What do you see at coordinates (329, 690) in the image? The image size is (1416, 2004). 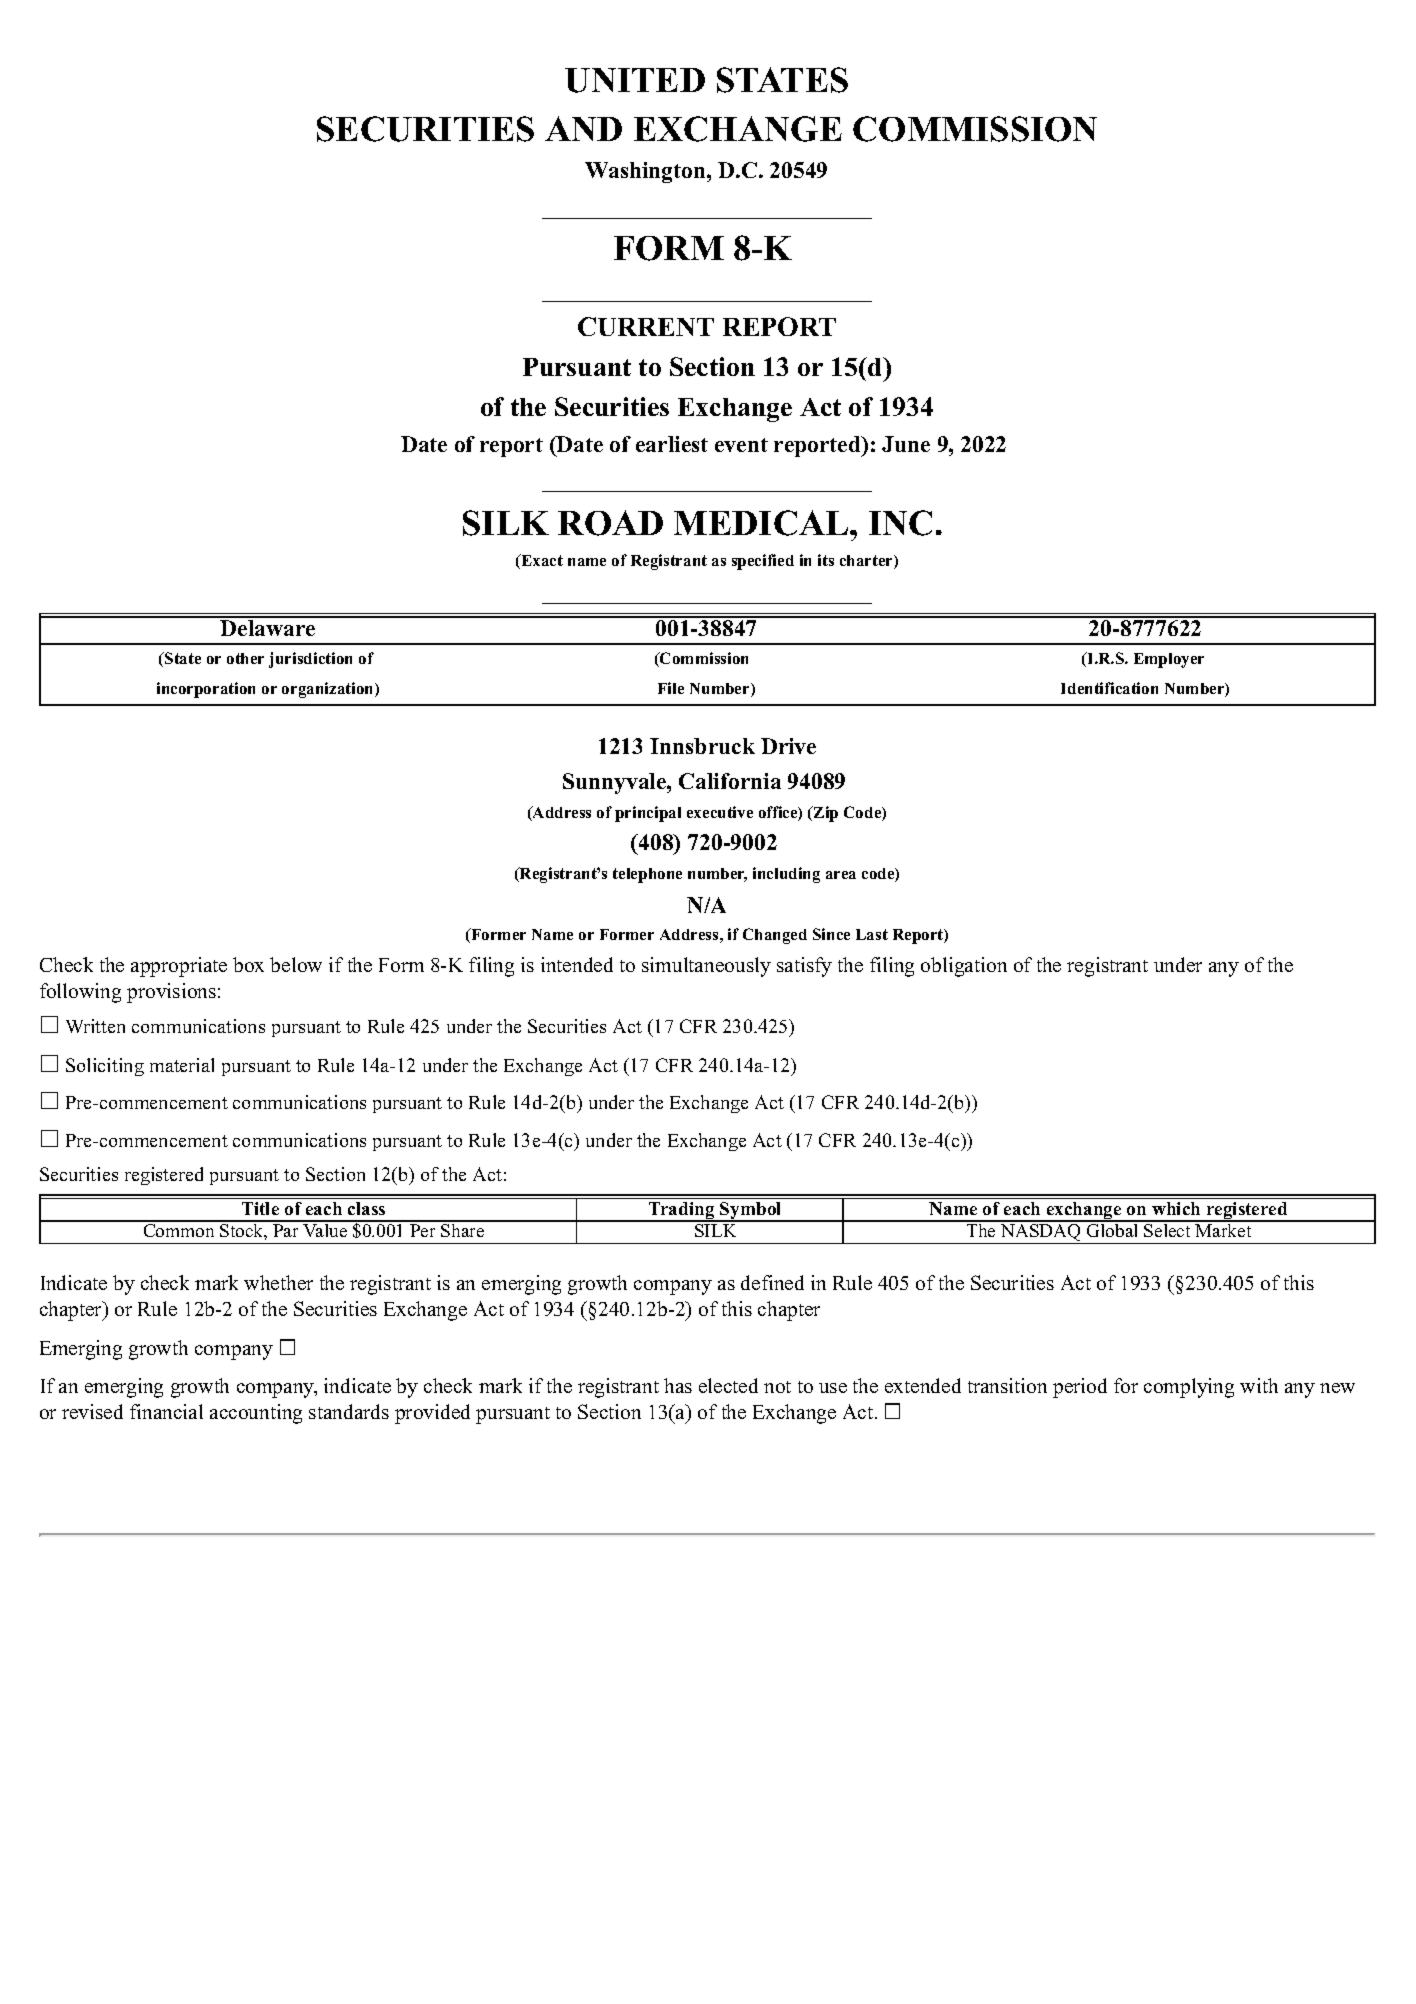 I see `organization` at bounding box center [329, 690].
